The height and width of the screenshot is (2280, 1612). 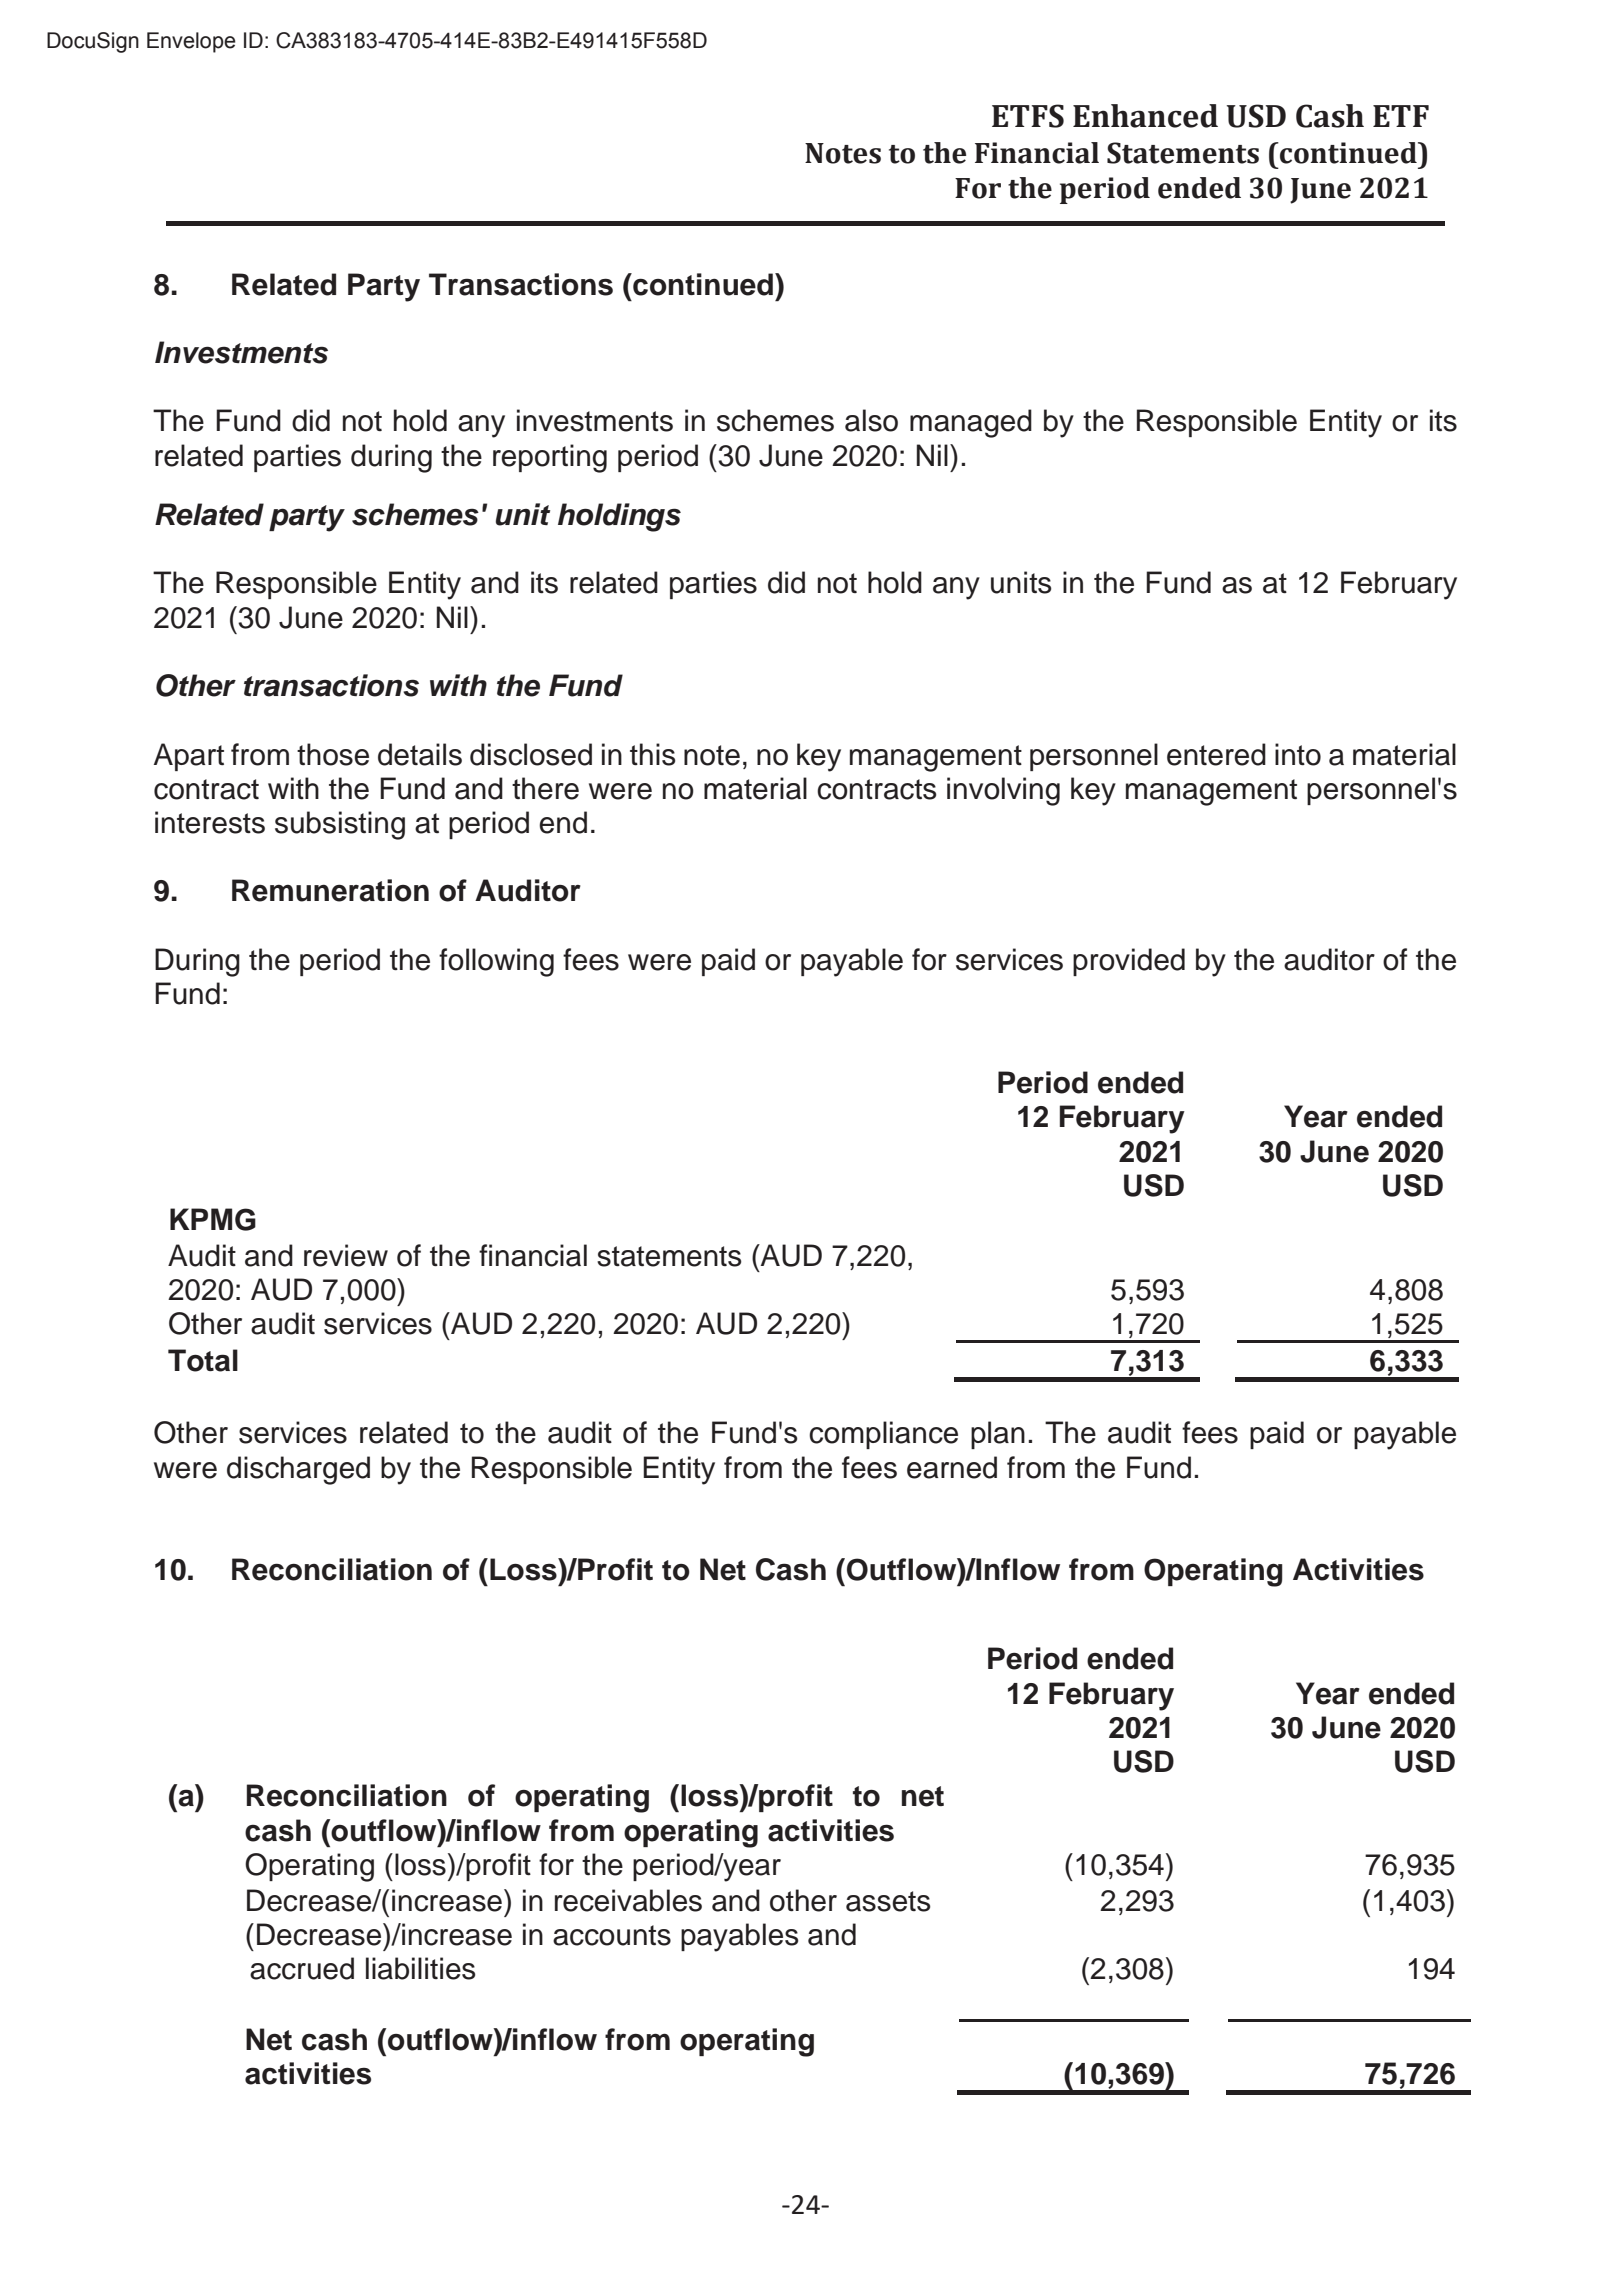 I want to click on ETFS, so click(x=1028, y=116).
